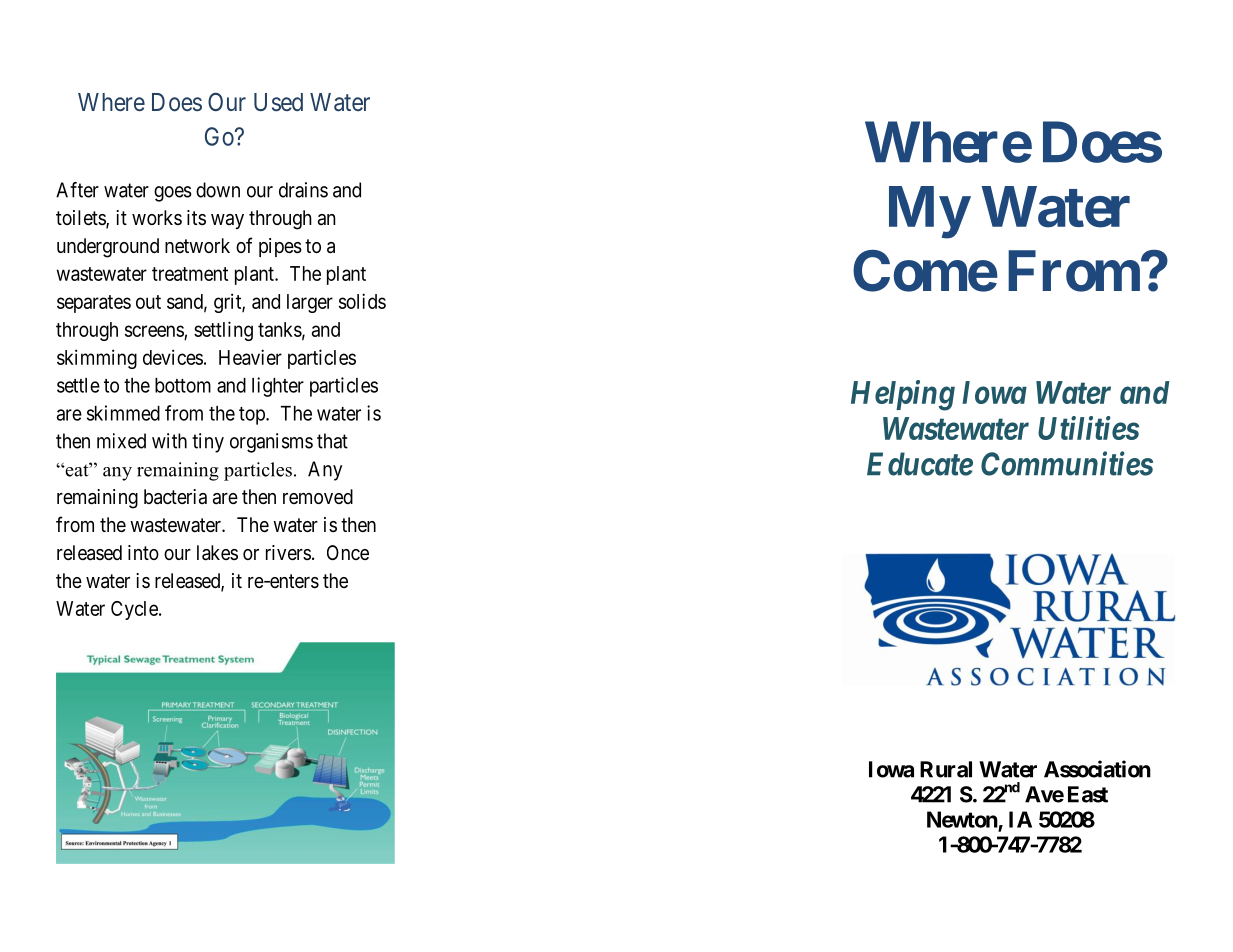 Image resolution: width=1233 pixels, height=952 pixels. I want to click on lakes, so click(217, 553).
